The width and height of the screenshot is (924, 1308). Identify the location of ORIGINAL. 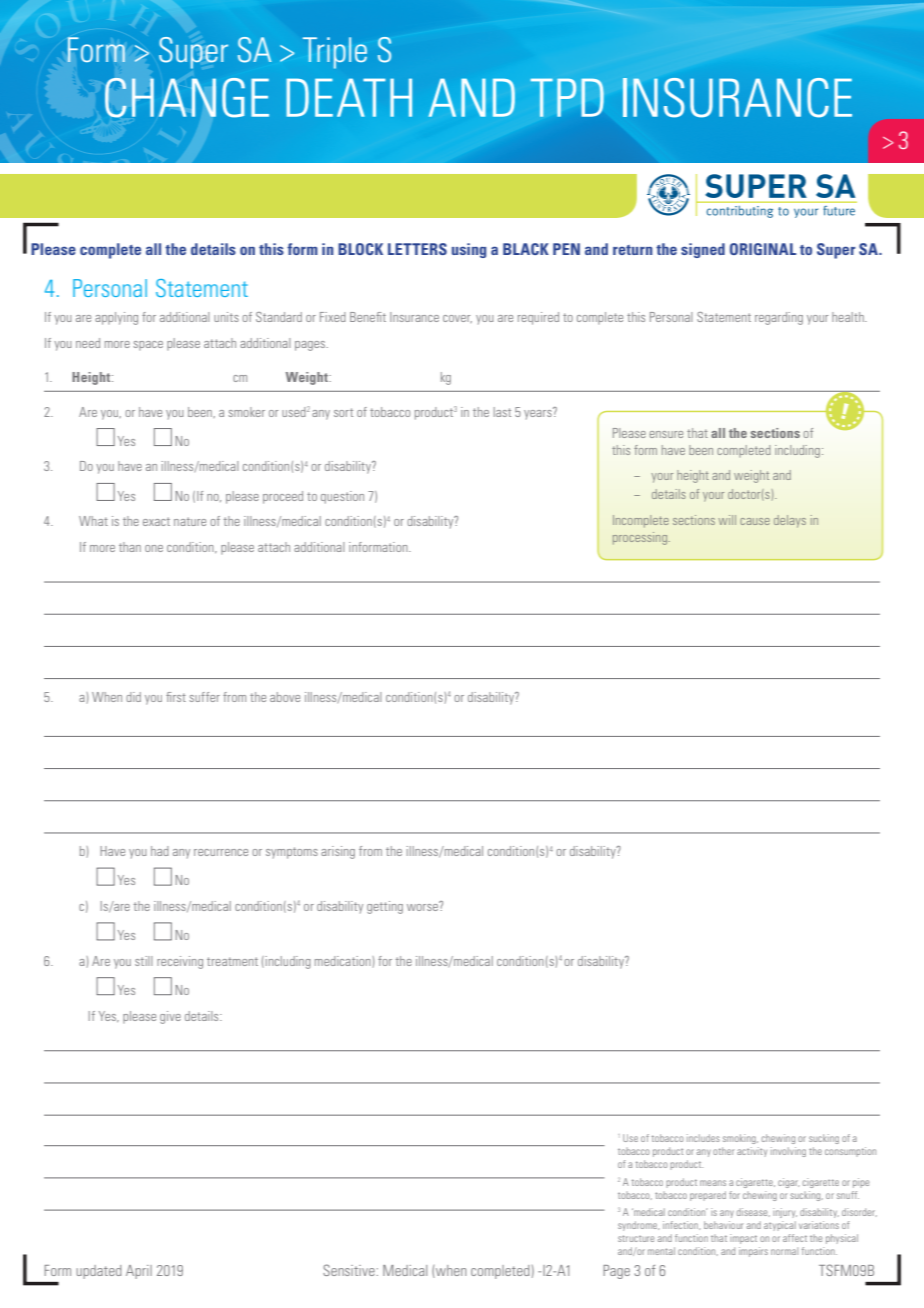
(763, 249).
